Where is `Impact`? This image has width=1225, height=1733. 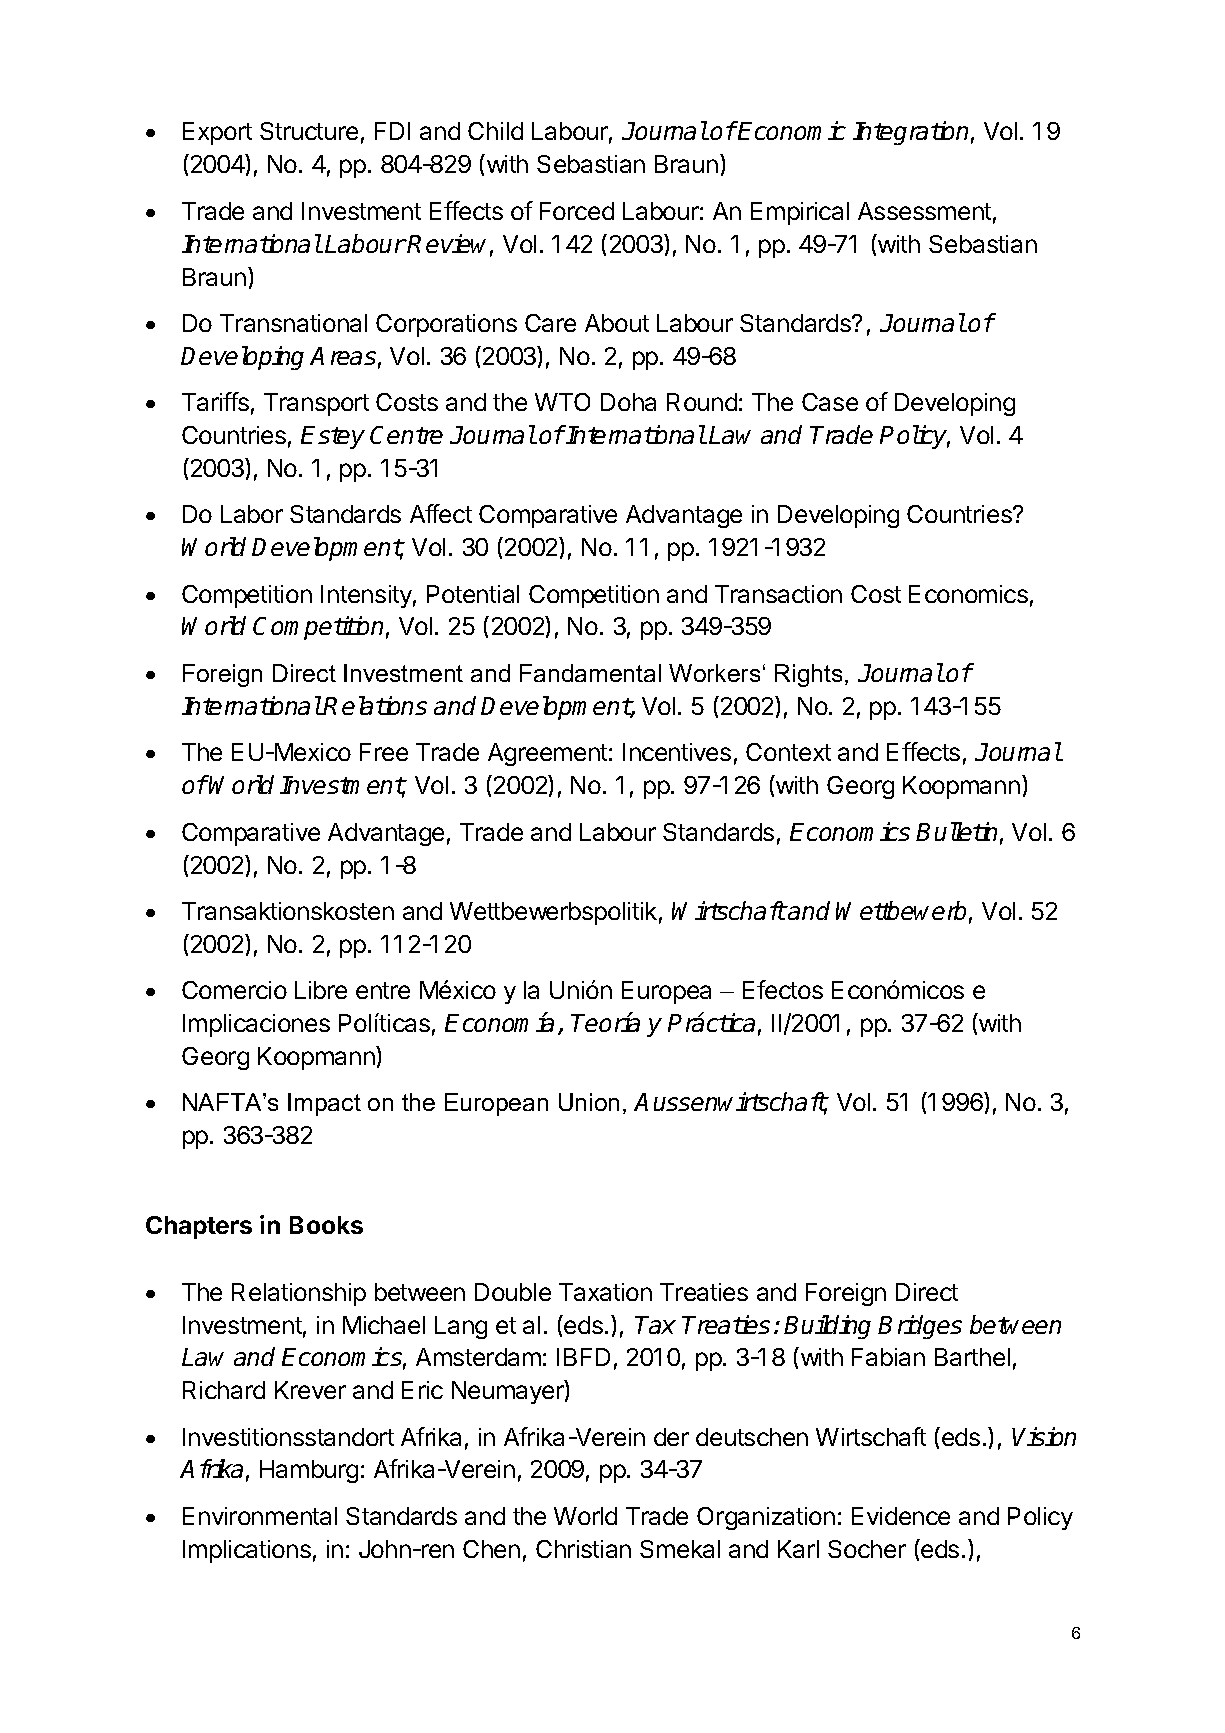 Impact is located at coordinates (324, 1104).
